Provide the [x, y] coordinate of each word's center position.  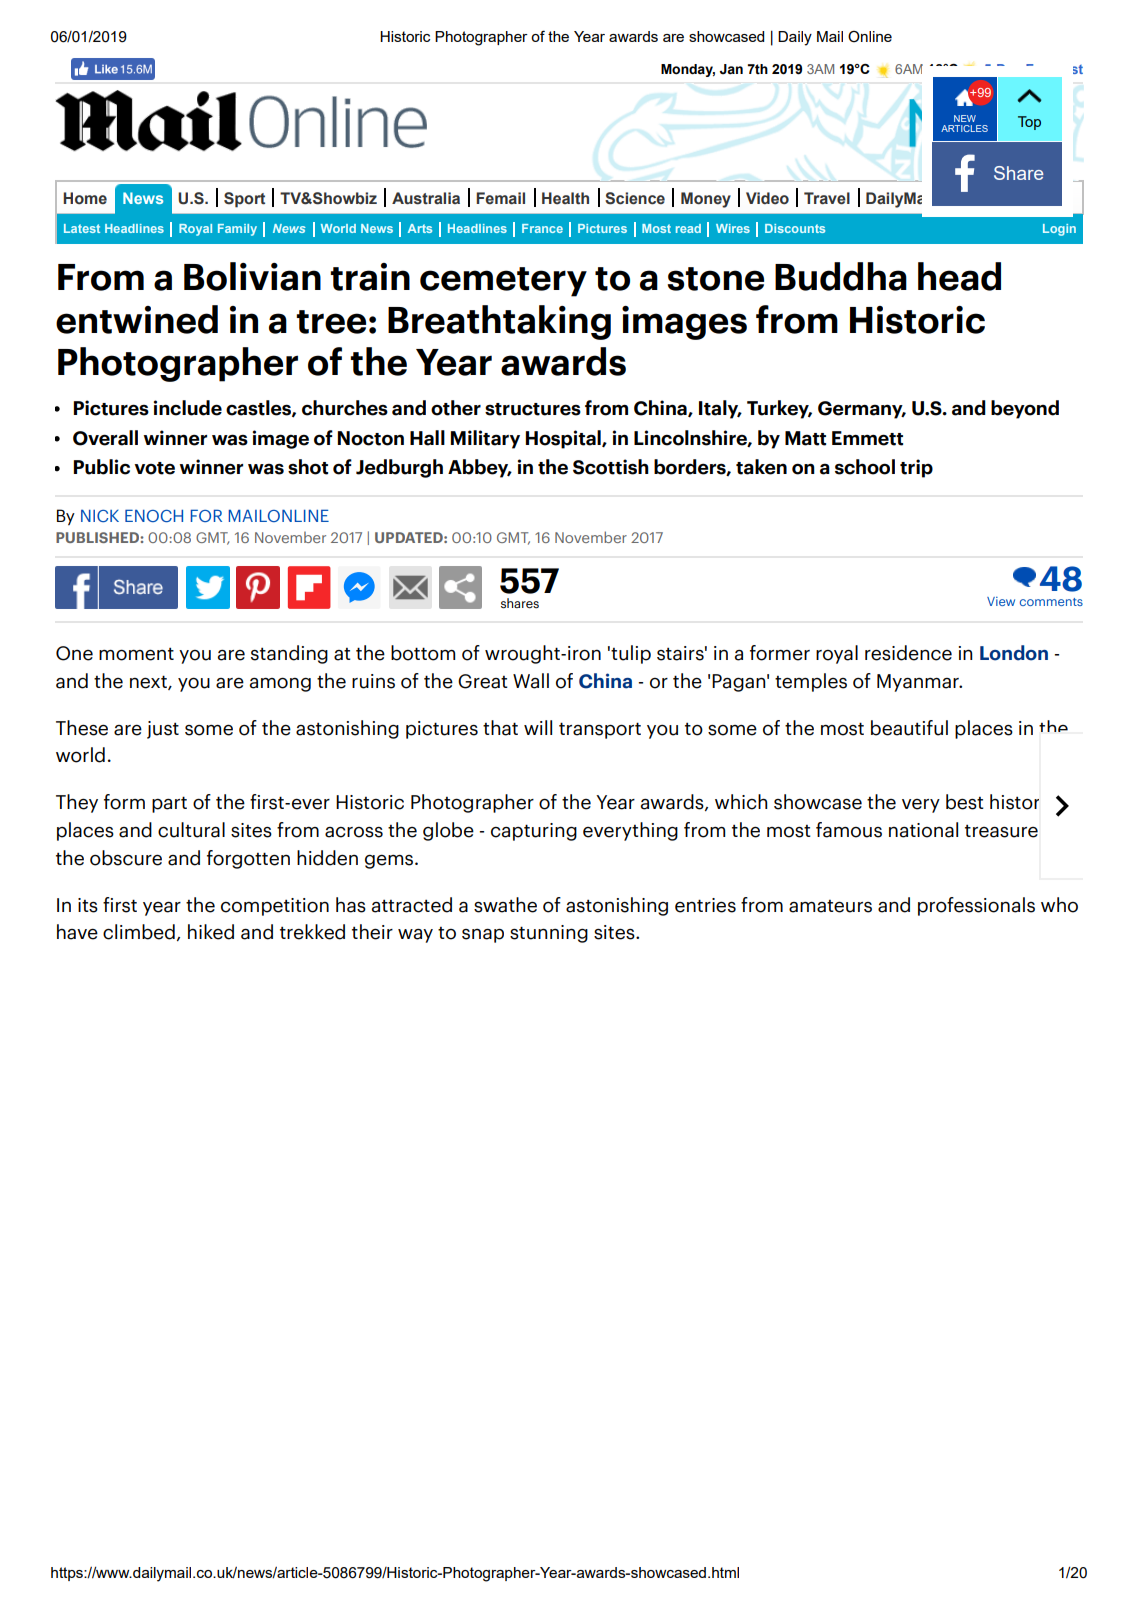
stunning [549, 934]
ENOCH [154, 515]
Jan [731, 69]
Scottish [611, 467]
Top [1029, 123]
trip [916, 468]
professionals [976, 906]
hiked [211, 932]
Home [85, 198]
